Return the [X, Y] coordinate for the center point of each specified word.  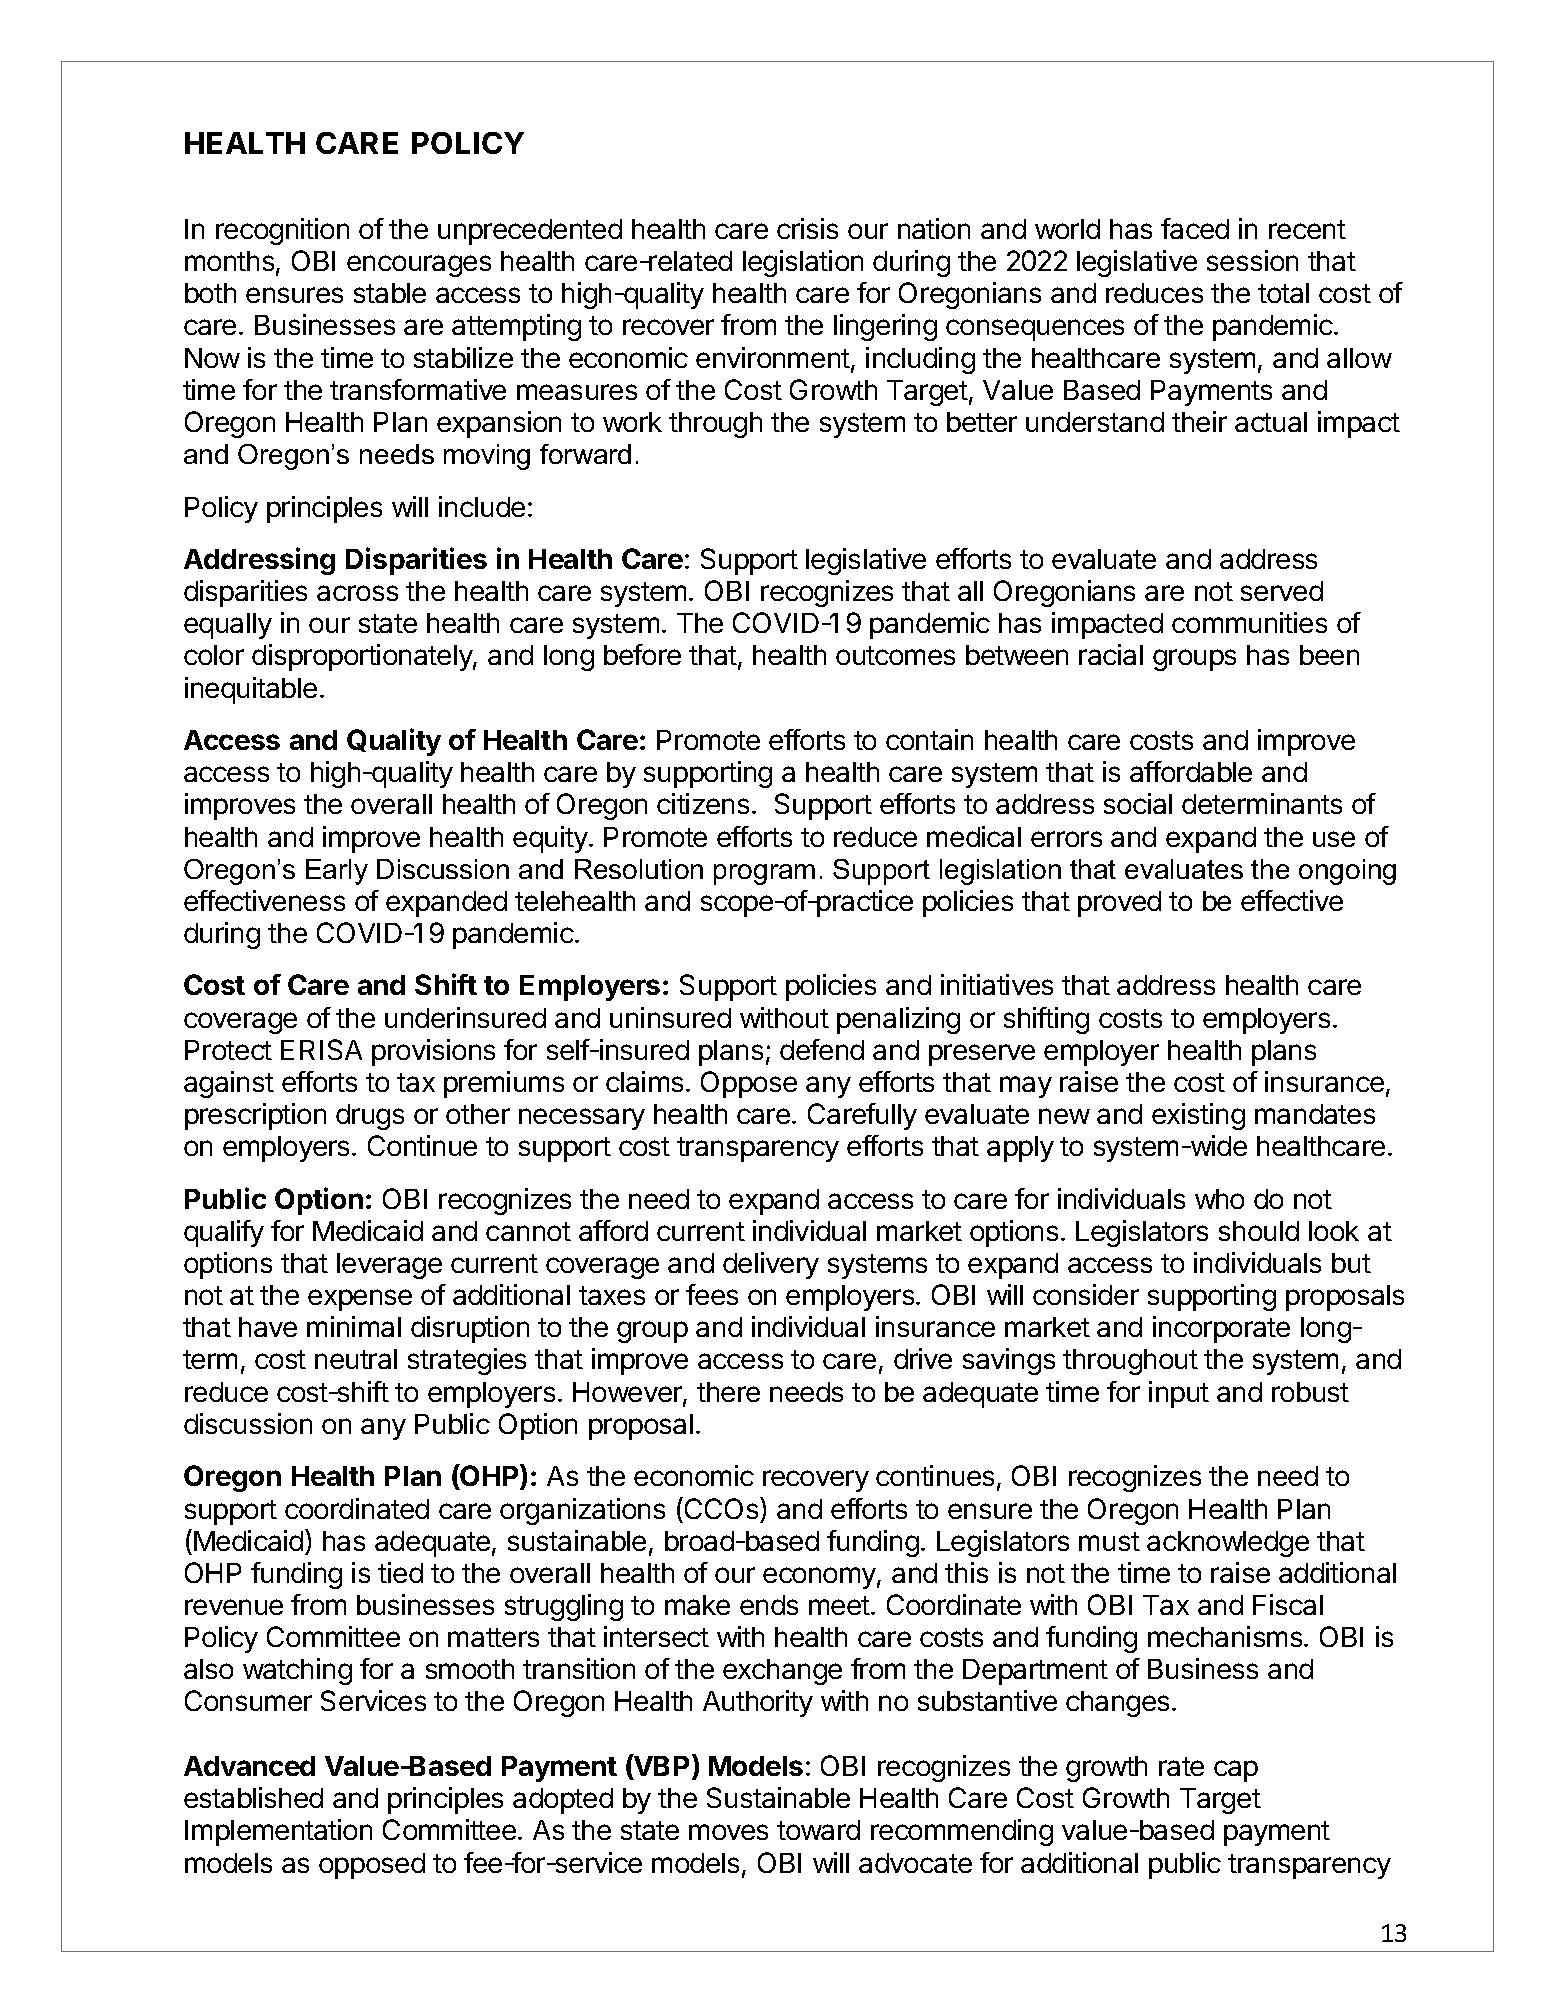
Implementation [278, 1832]
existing [1198, 1116]
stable [390, 293]
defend [822, 1049]
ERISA [321, 1049]
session [1252, 260]
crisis [807, 228]
